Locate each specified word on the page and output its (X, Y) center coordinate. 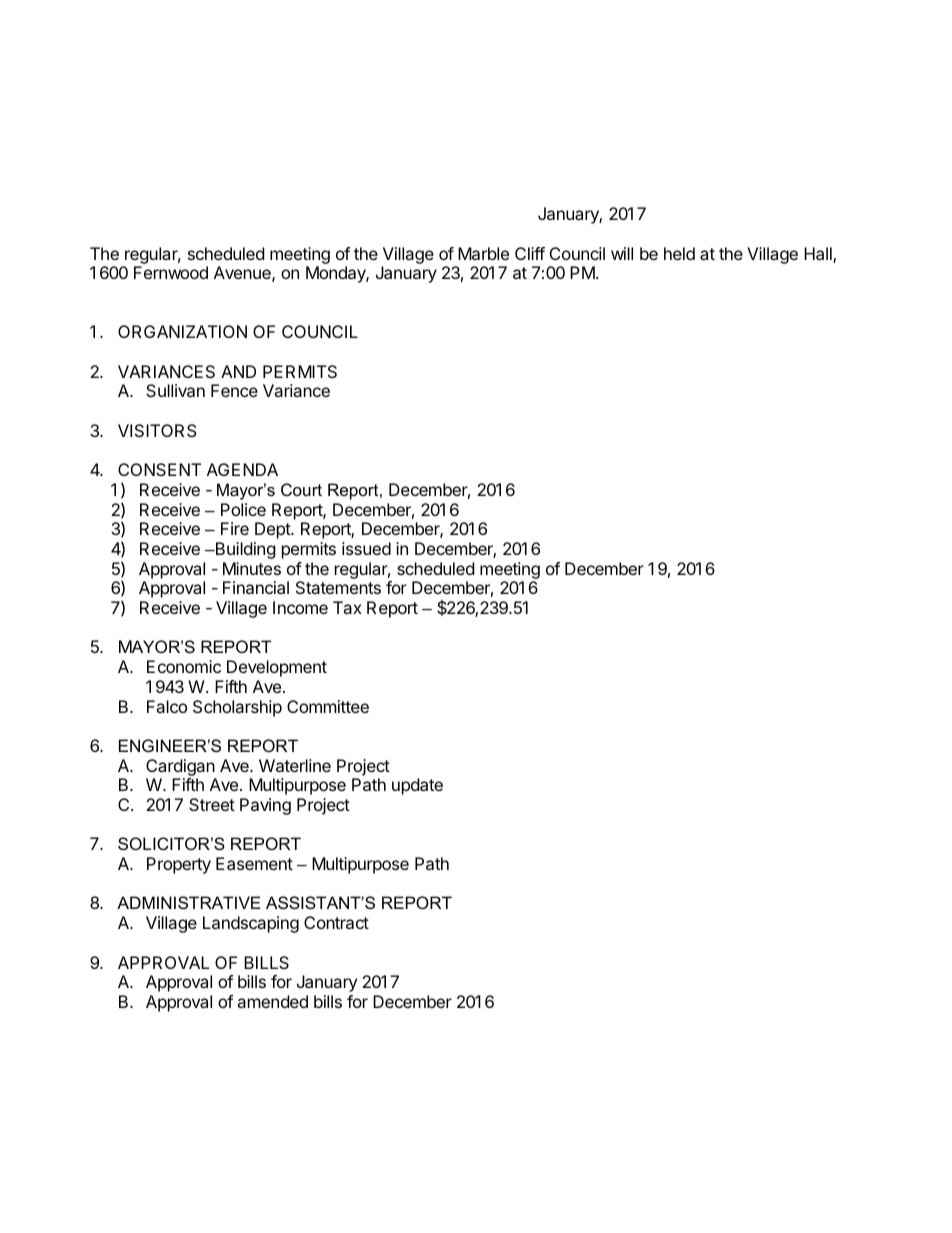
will (622, 253)
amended (272, 1001)
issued (366, 548)
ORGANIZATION (182, 331)
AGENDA (242, 469)
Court (301, 489)
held (679, 253)
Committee (328, 706)
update (417, 786)
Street (212, 804)
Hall (819, 255)
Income (300, 607)
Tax (347, 607)
